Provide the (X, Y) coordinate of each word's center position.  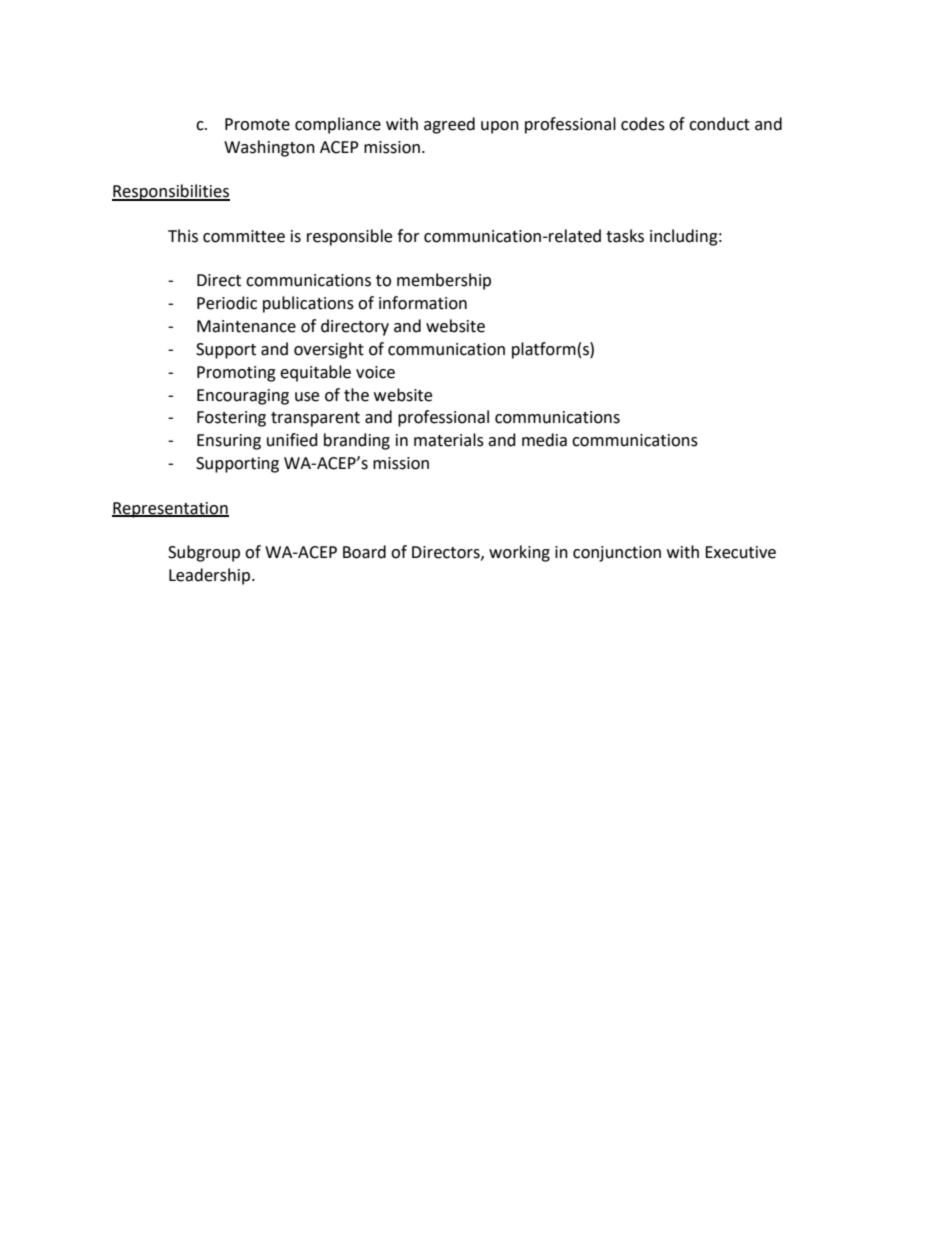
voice (375, 372)
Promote (257, 124)
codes (643, 124)
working (519, 553)
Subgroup (204, 553)
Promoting (236, 374)
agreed (449, 125)
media (544, 440)
